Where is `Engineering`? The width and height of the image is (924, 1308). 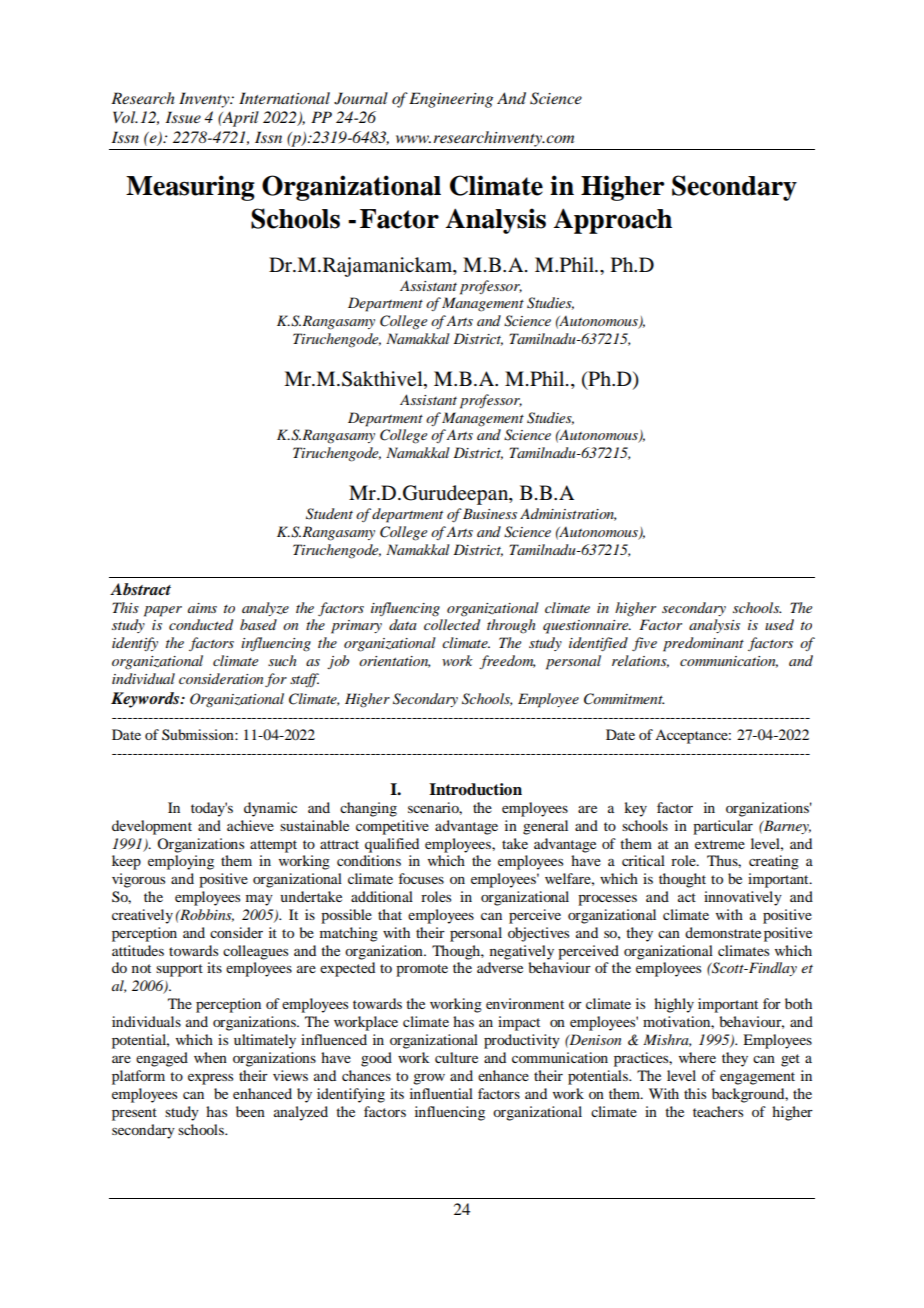
Engineering is located at coordinates (451, 100).
